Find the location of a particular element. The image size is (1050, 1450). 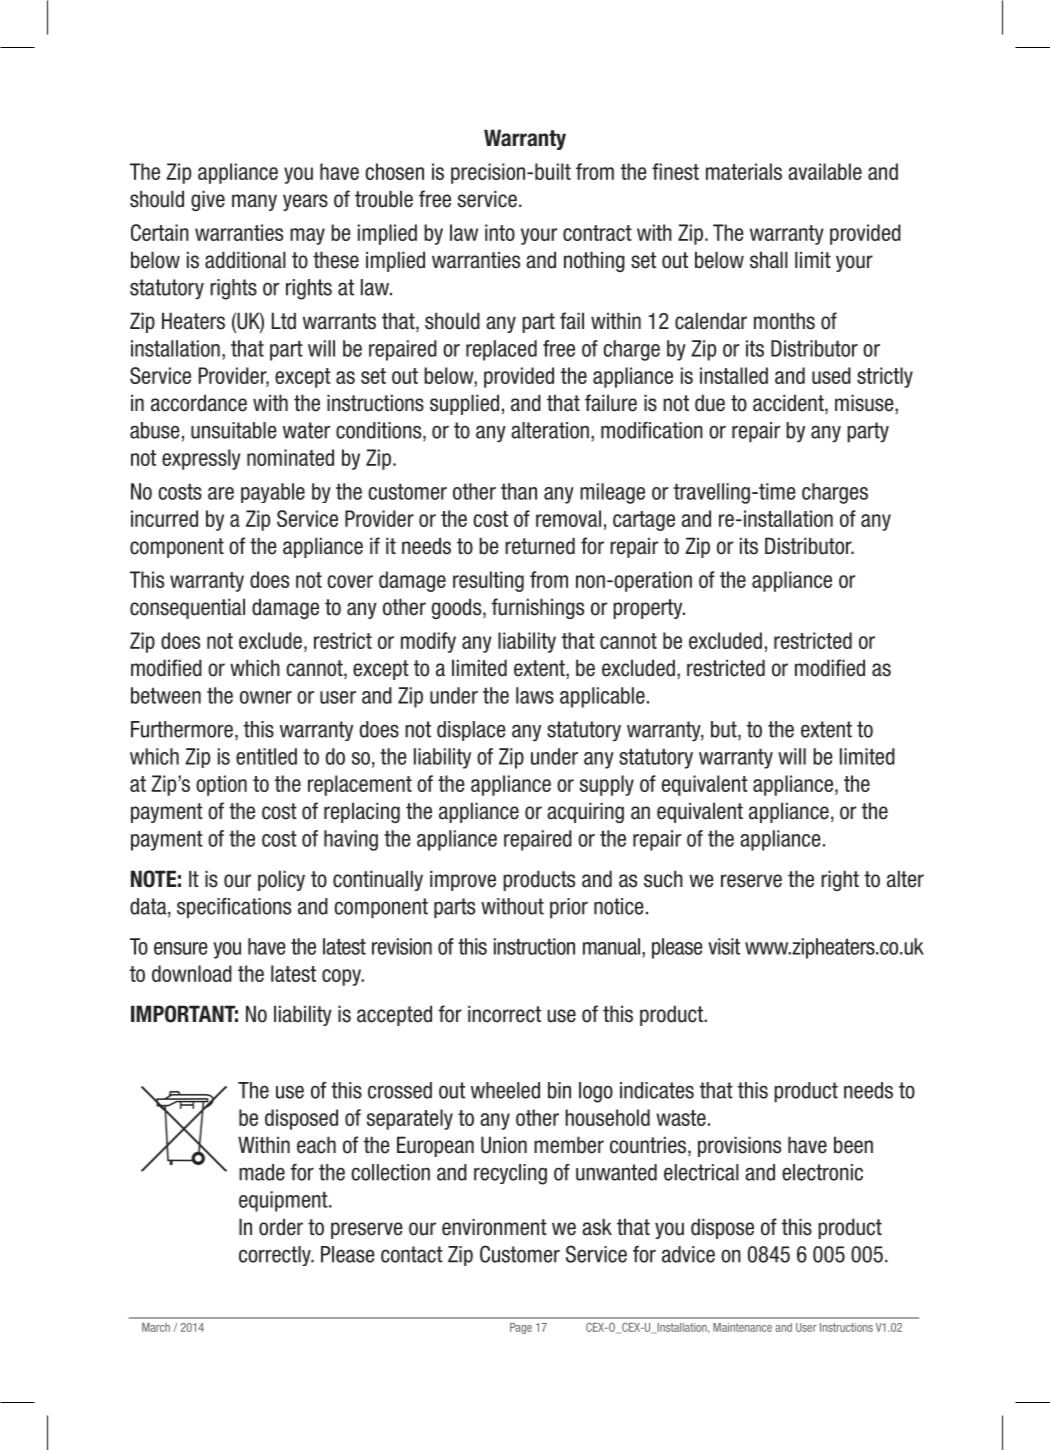

entitled is located at coordinates (266, 756).
